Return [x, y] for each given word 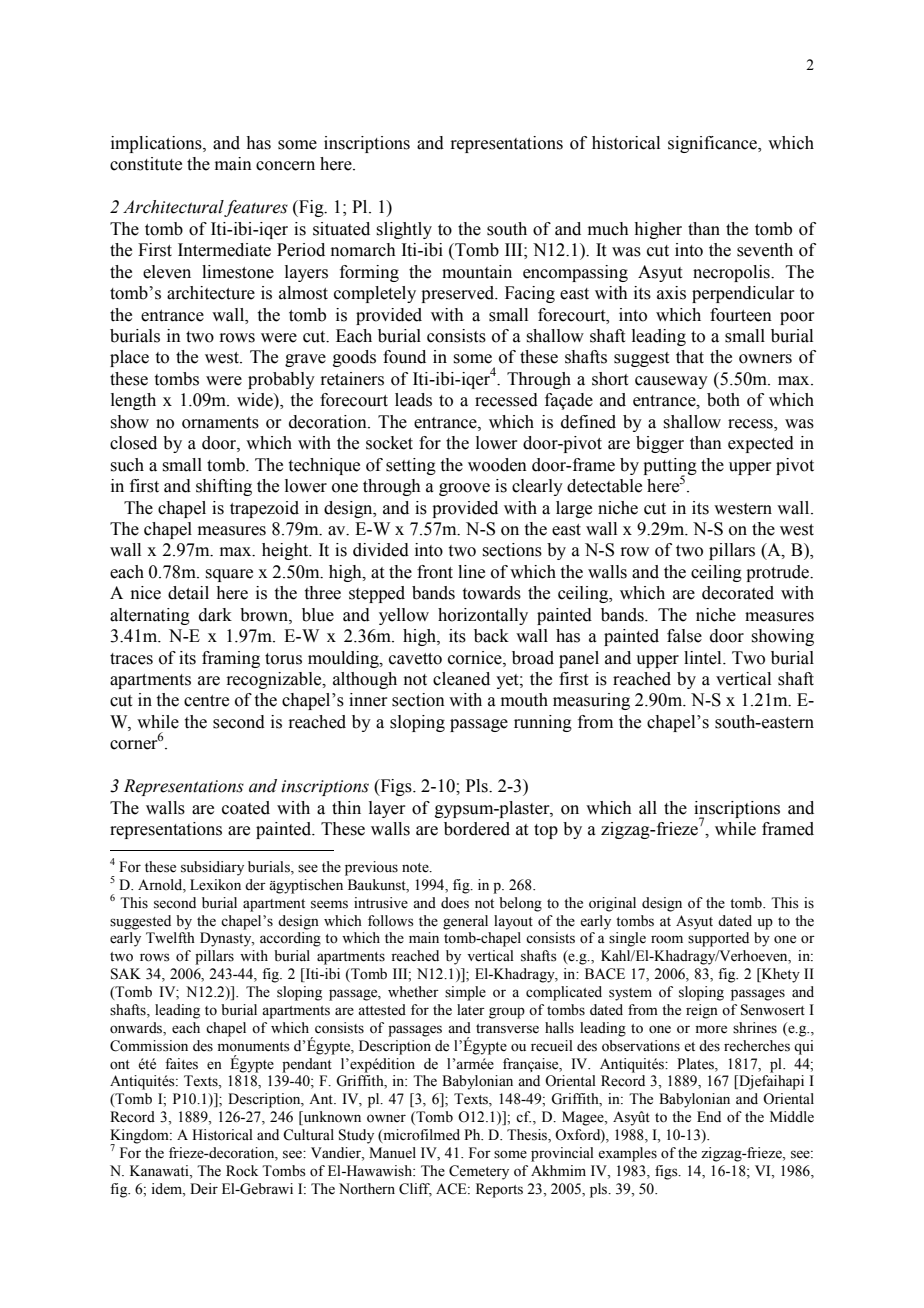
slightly [404, 230]
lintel [704, 658]
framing [231, 659]
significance [713, 144]
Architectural [174, 208]
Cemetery [479, 1172]
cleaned [461, 679]
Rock [242, 1171]
